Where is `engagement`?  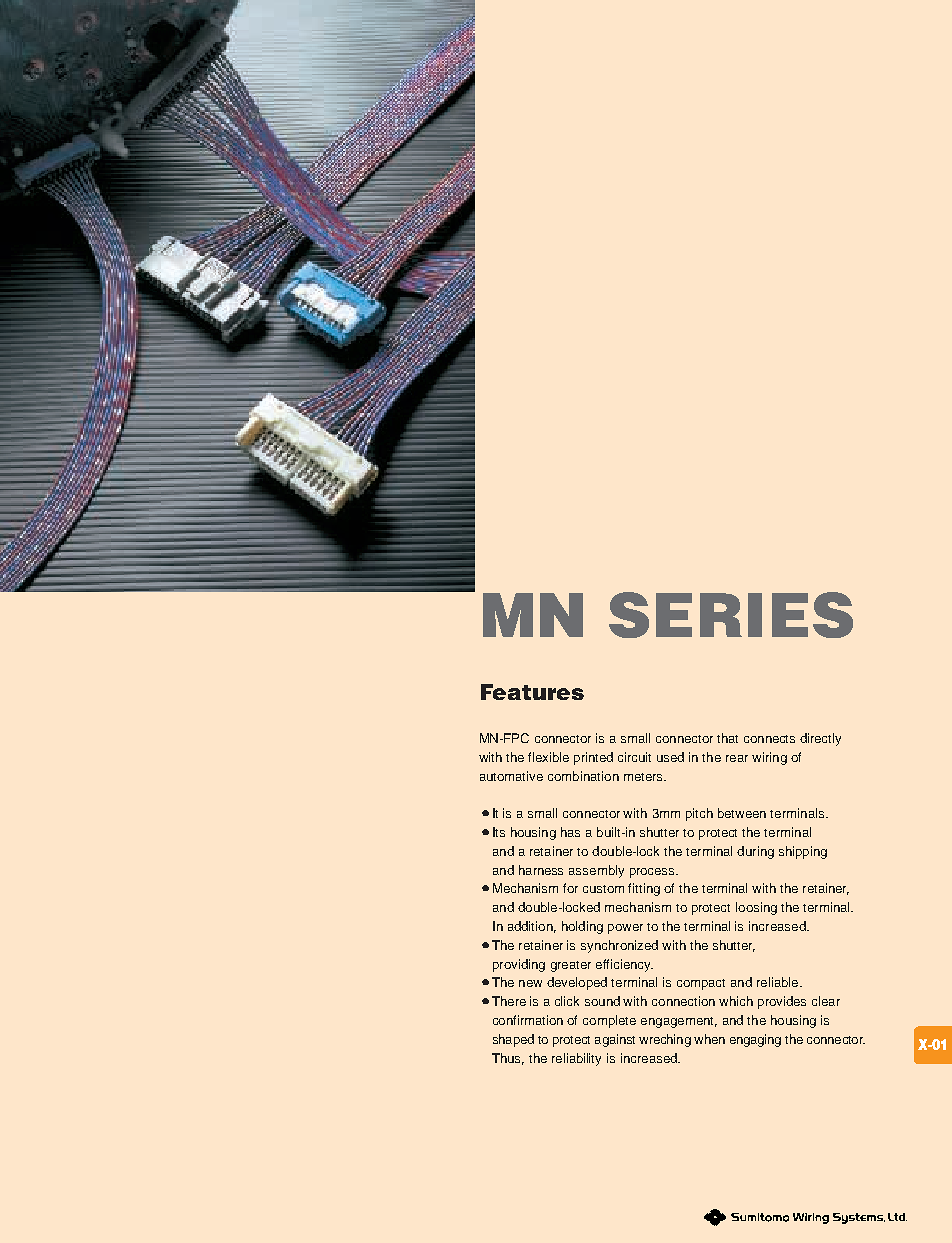 engagement is located at coordinates (679, 1022).
